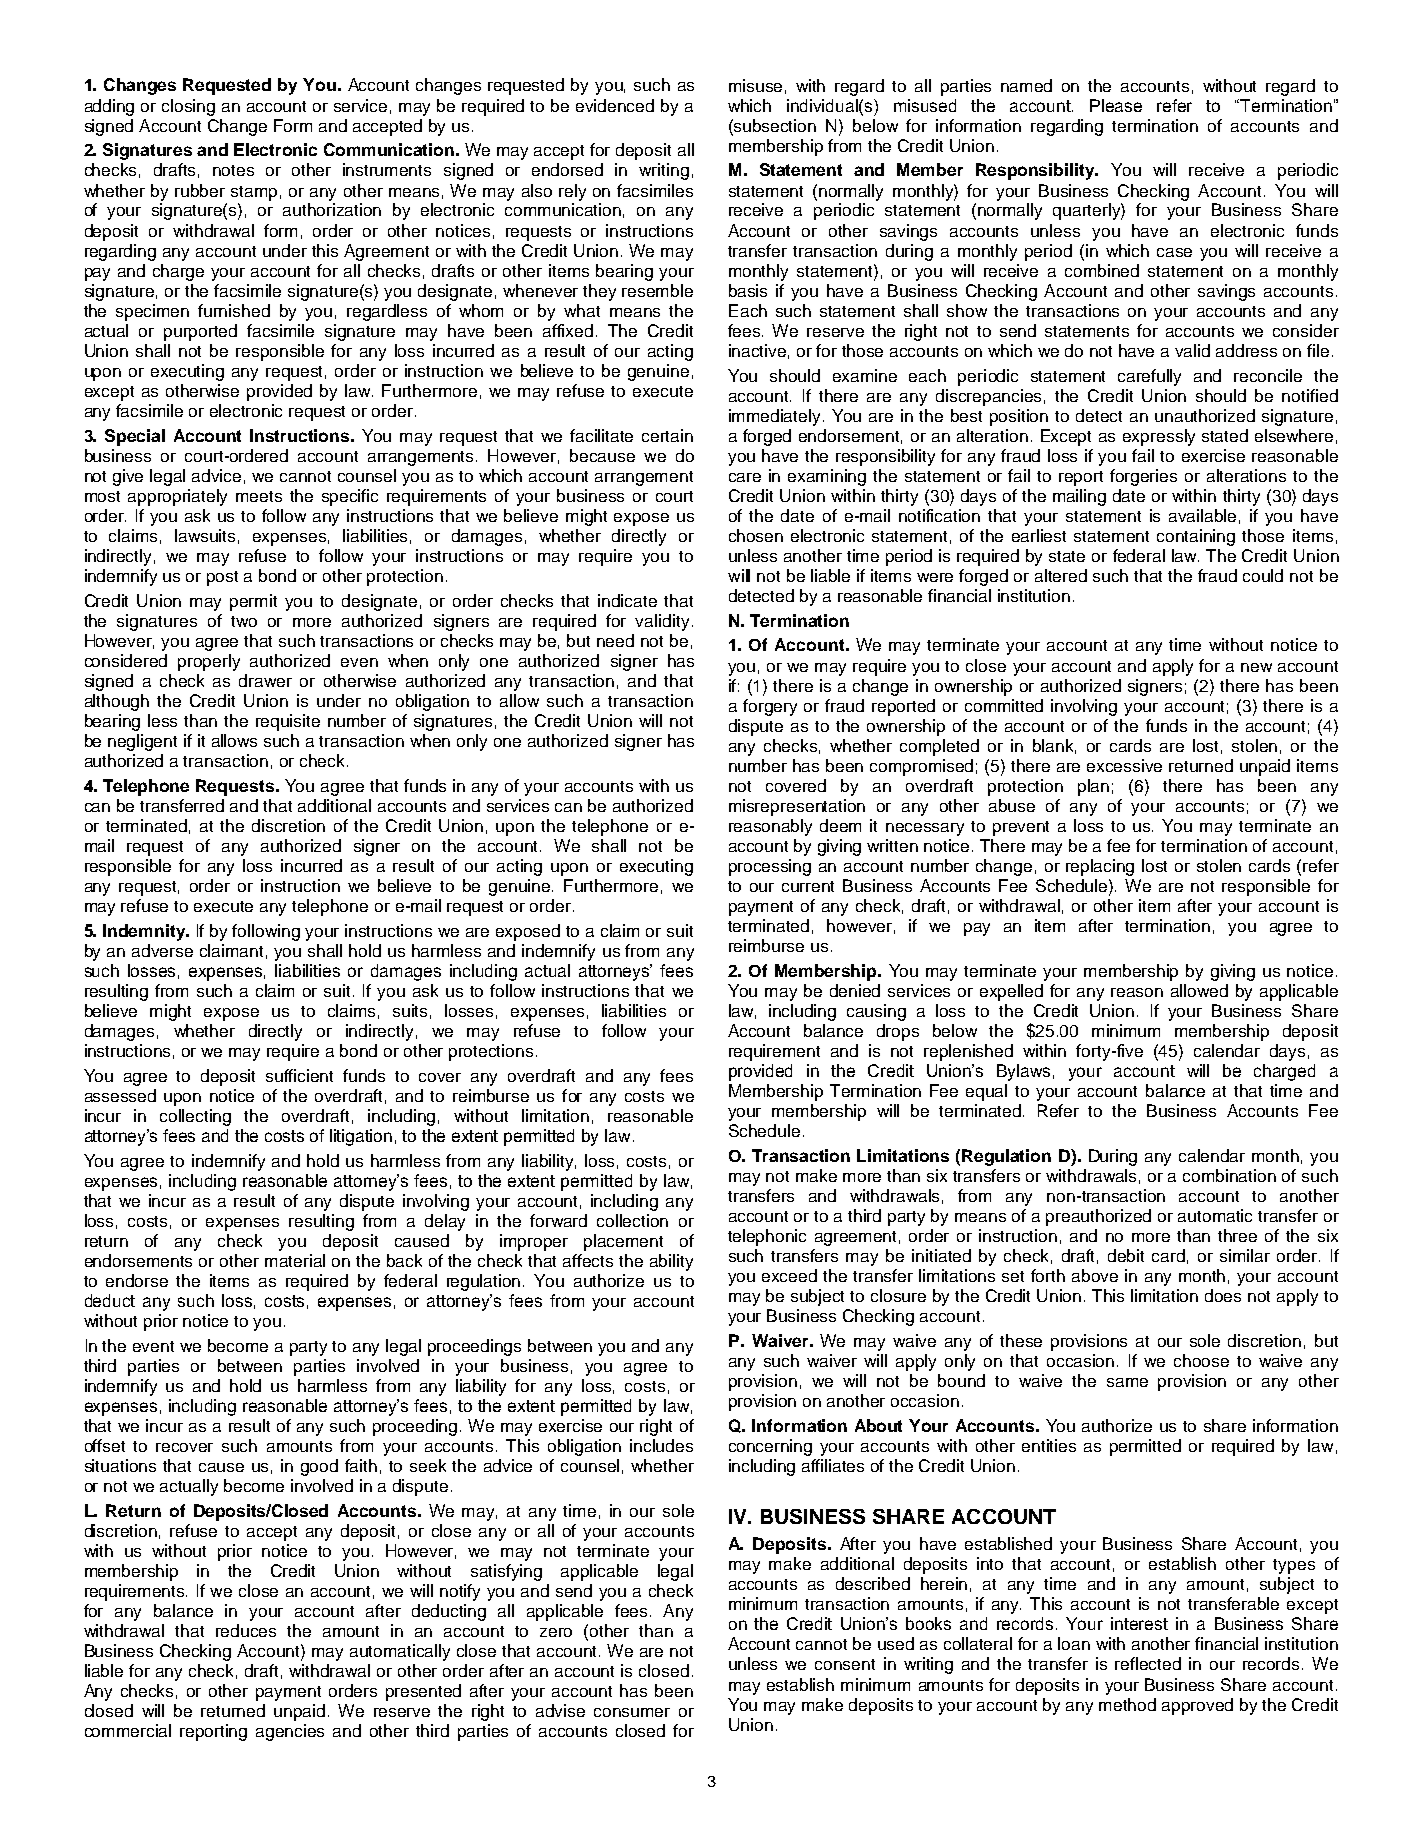  Describe the element at coordinates (615, 640) in the document. I see `need` at that location.
